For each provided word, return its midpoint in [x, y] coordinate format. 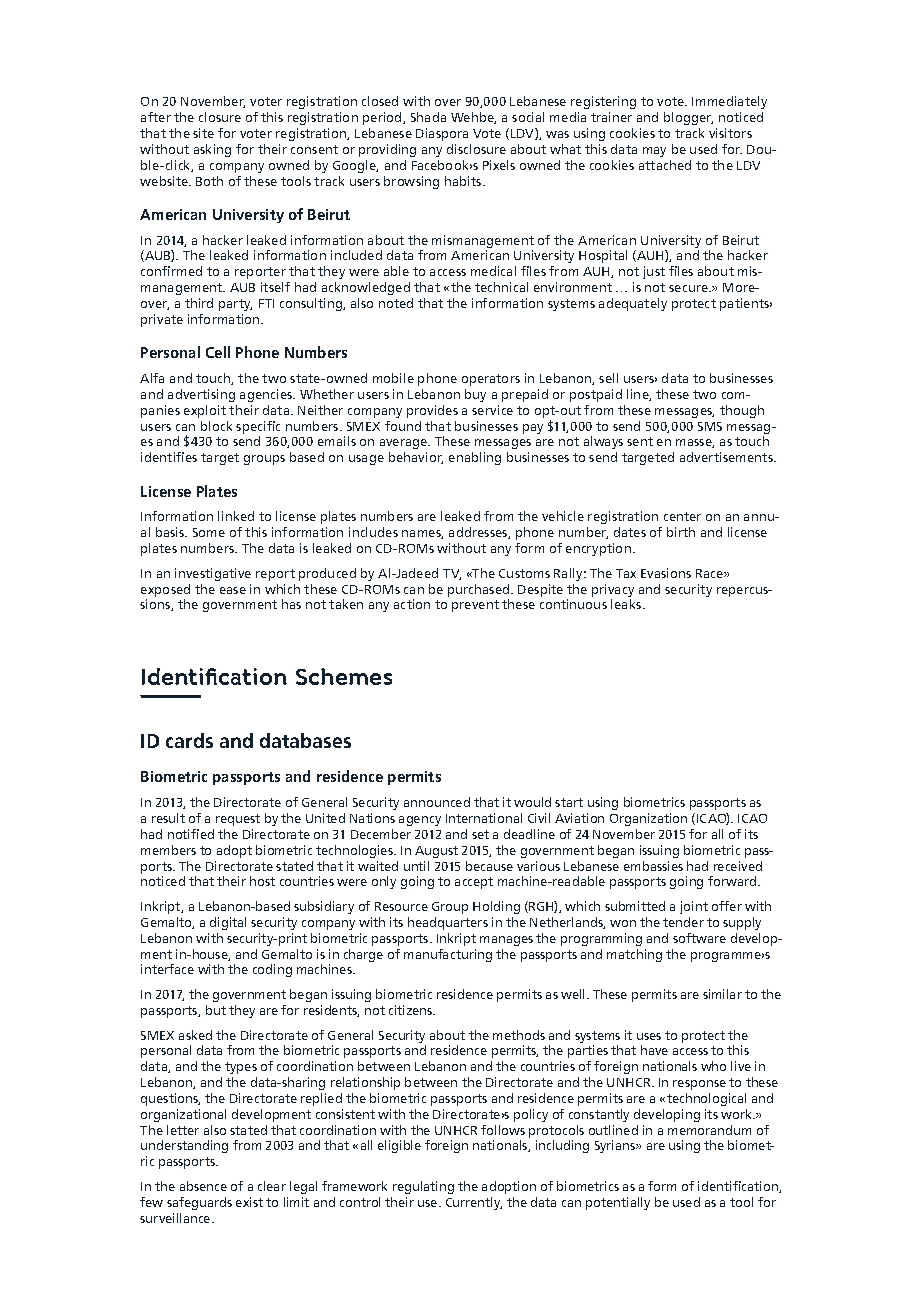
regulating [423, 1187]
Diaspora [442, 134]
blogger [688, 118]
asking [212, 150]
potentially [618, 1203]
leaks [627, 604]
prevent [475, 606]
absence [203, 1186]
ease [233, 590]
